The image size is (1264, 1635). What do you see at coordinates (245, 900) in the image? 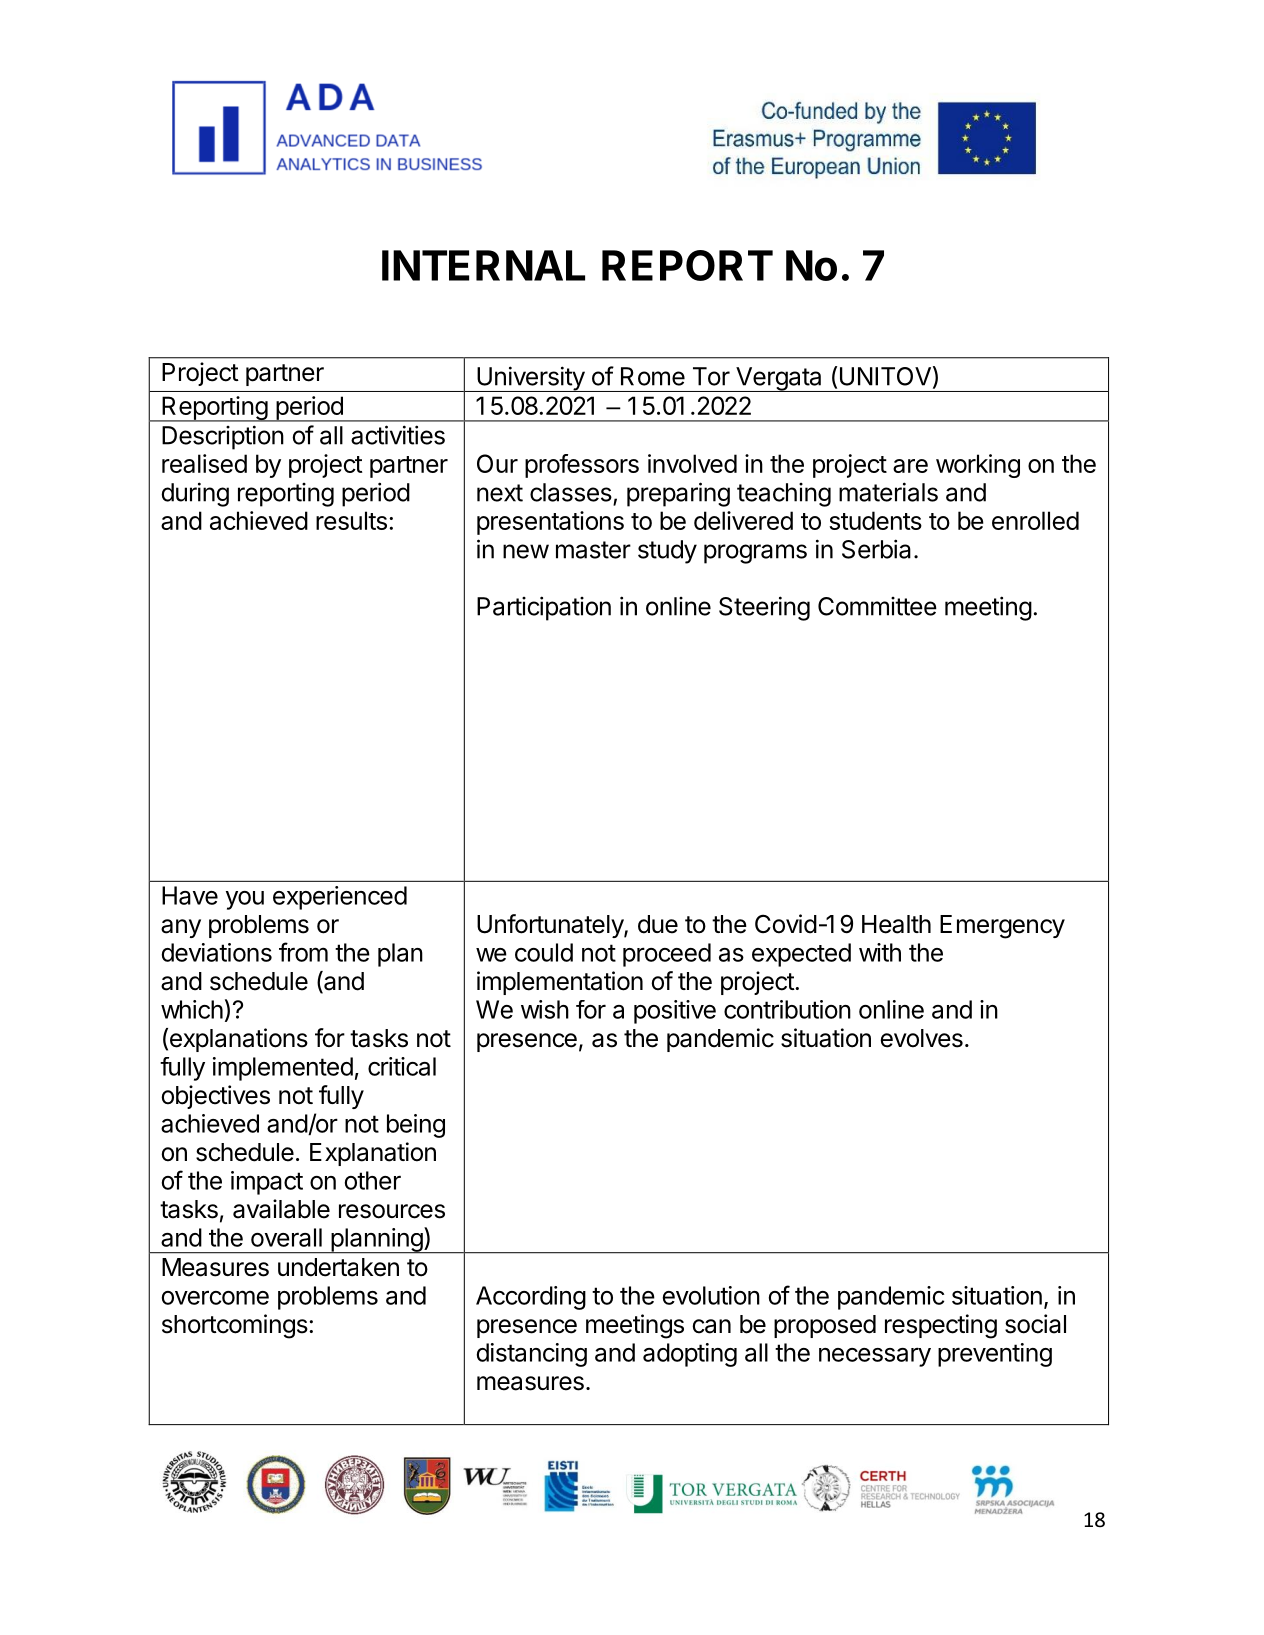
I see `you` at bounding box center [245, 900].
